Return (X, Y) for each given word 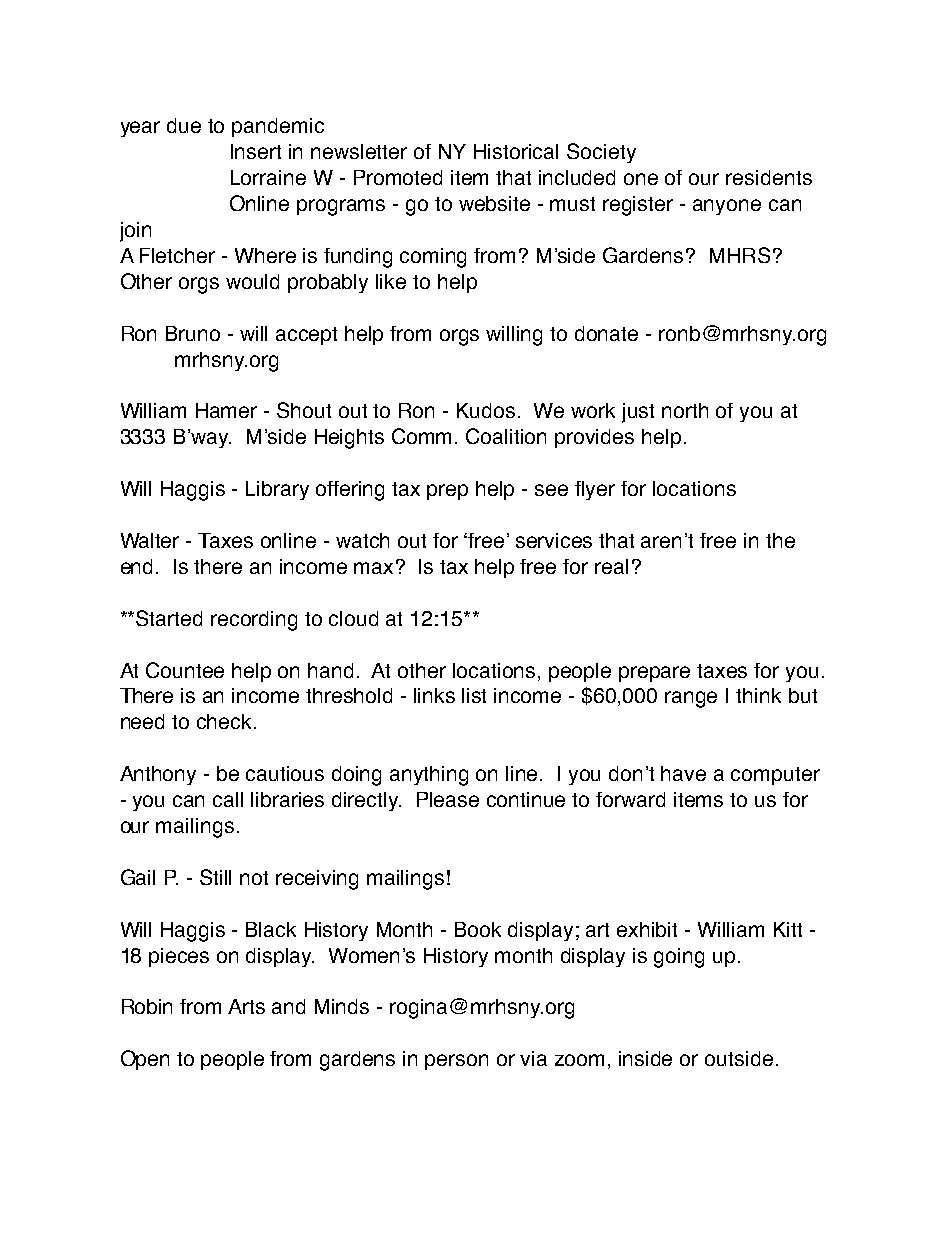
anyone (727, 207)
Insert (256, 151)
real (611, 566)
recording (254, 621)
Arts (246, 1006)
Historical (516, 151)
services (554, 540)
